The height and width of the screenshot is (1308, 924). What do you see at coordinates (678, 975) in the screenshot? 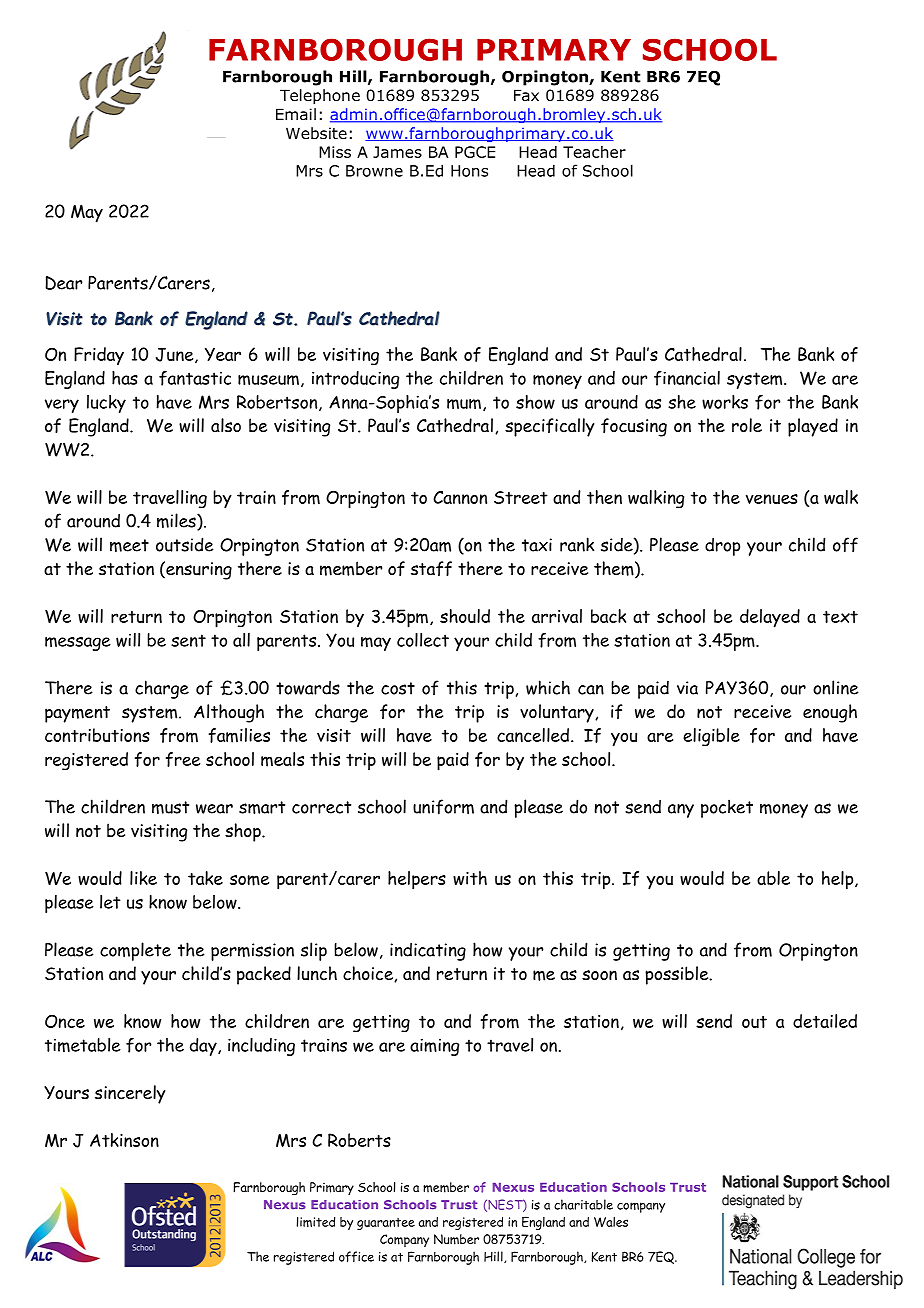
I see `possible` at bounding box center [678, 975].
